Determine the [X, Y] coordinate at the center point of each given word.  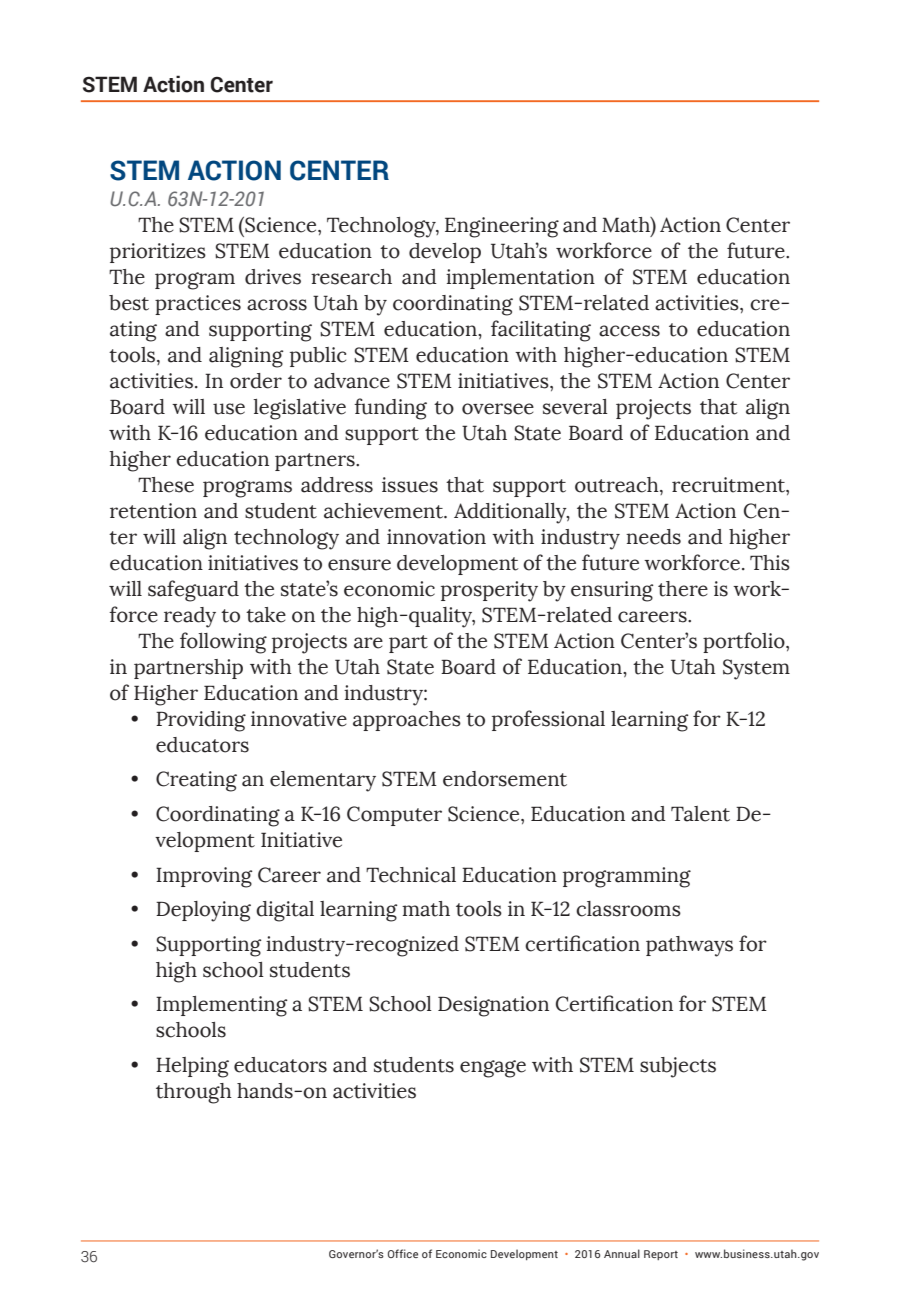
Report [661, 1255]
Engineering [502, 227]
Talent [700, 814]
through [194, 1093]
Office [403, 1253]
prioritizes [158, 253]
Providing [201, 721]
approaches [407, 721]
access [629, 331]
